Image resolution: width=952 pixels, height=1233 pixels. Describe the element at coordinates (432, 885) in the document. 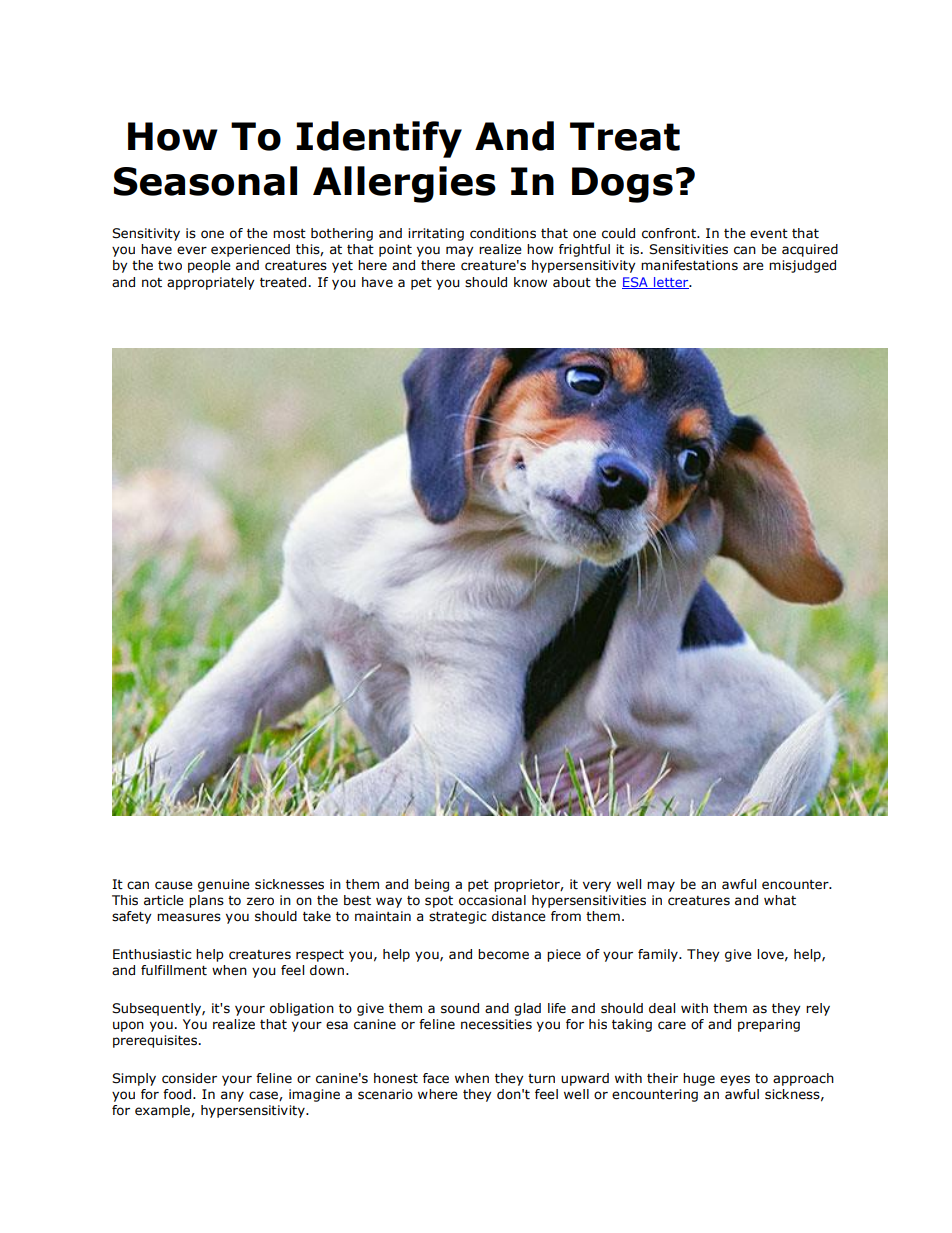

I see `being` at that location.
